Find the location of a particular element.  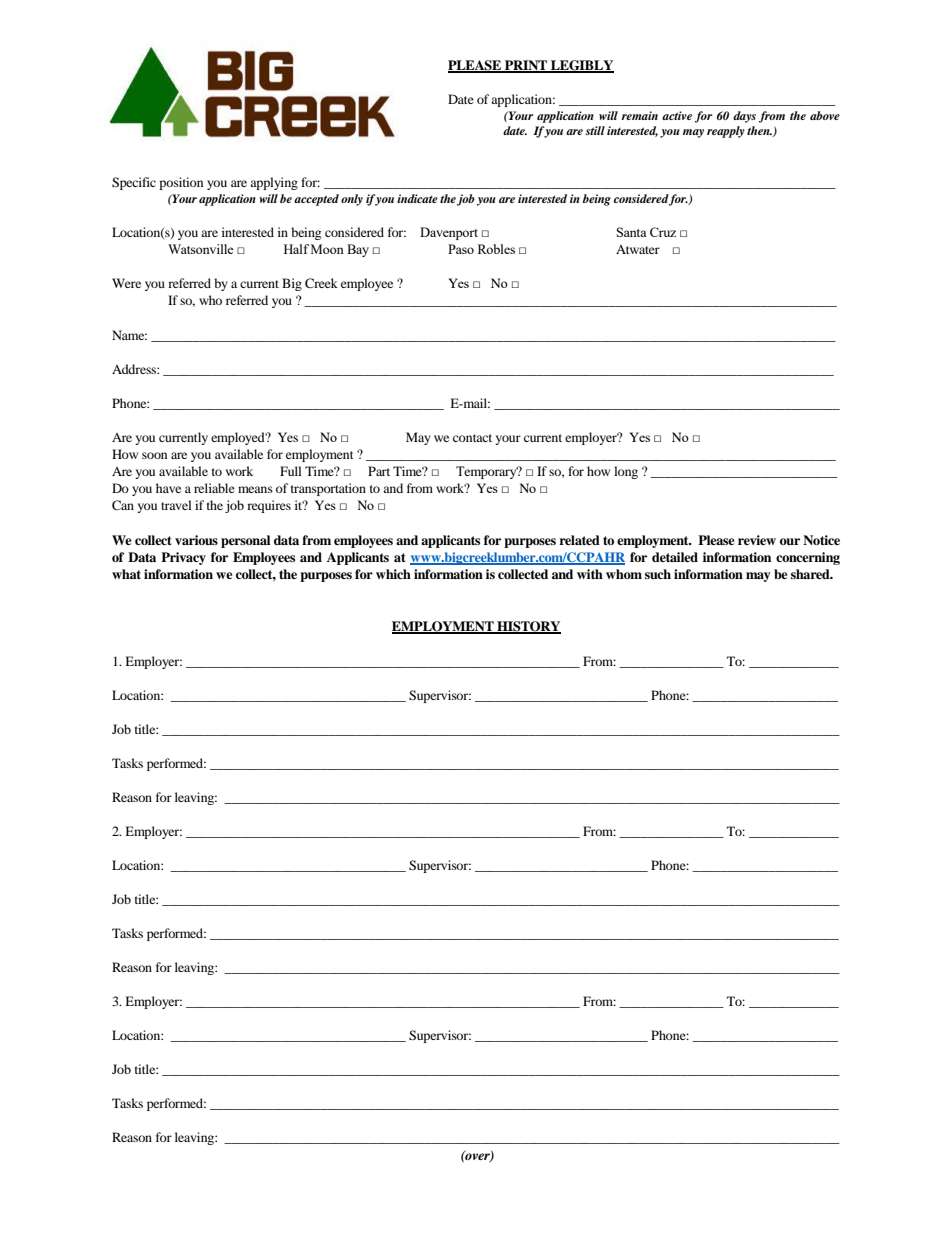

days is located at coordinates (744, 117).
